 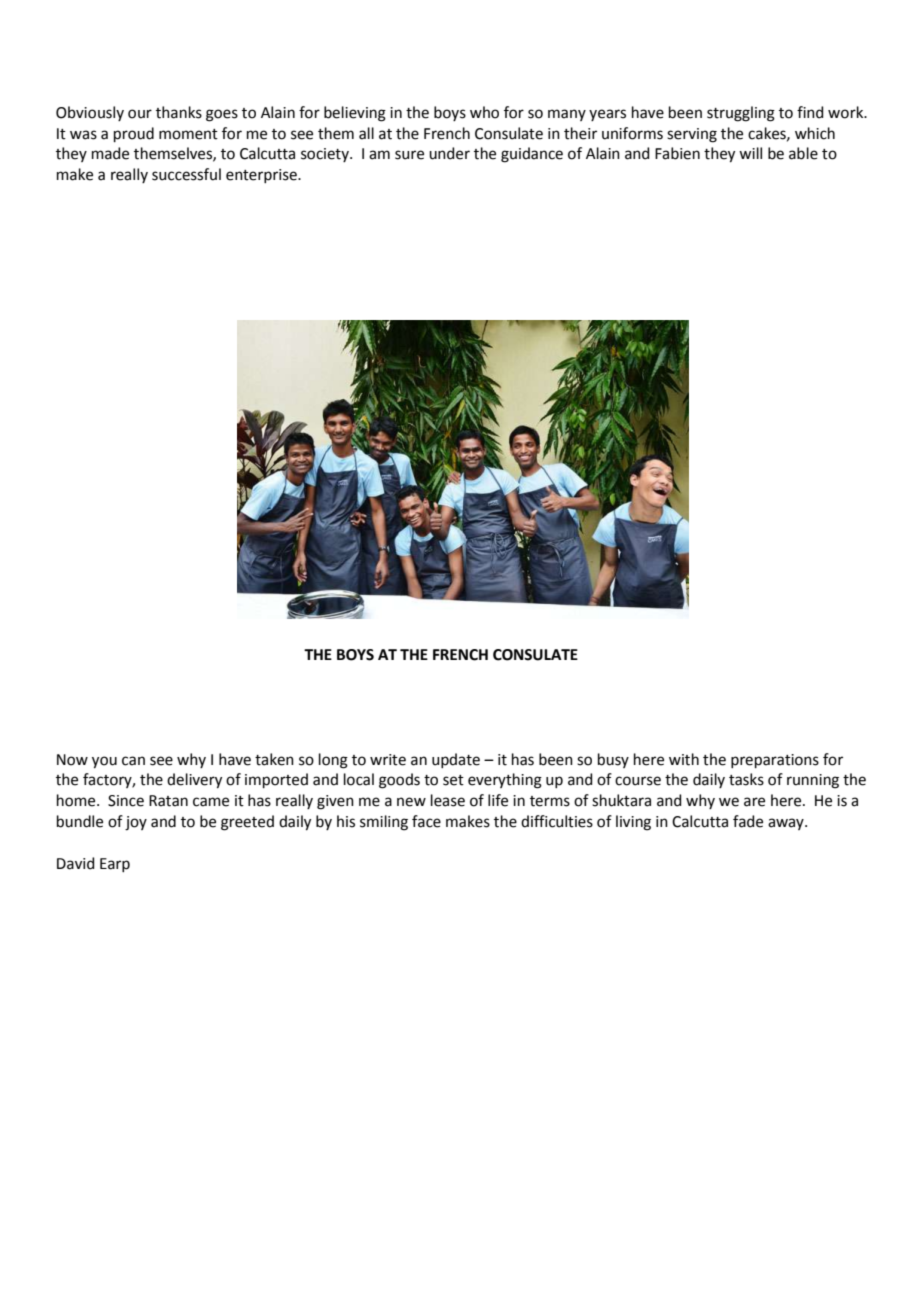 What do you see at coordinates (409, 155) in the image?
I see `sure` at bounding box center [409, 155].
